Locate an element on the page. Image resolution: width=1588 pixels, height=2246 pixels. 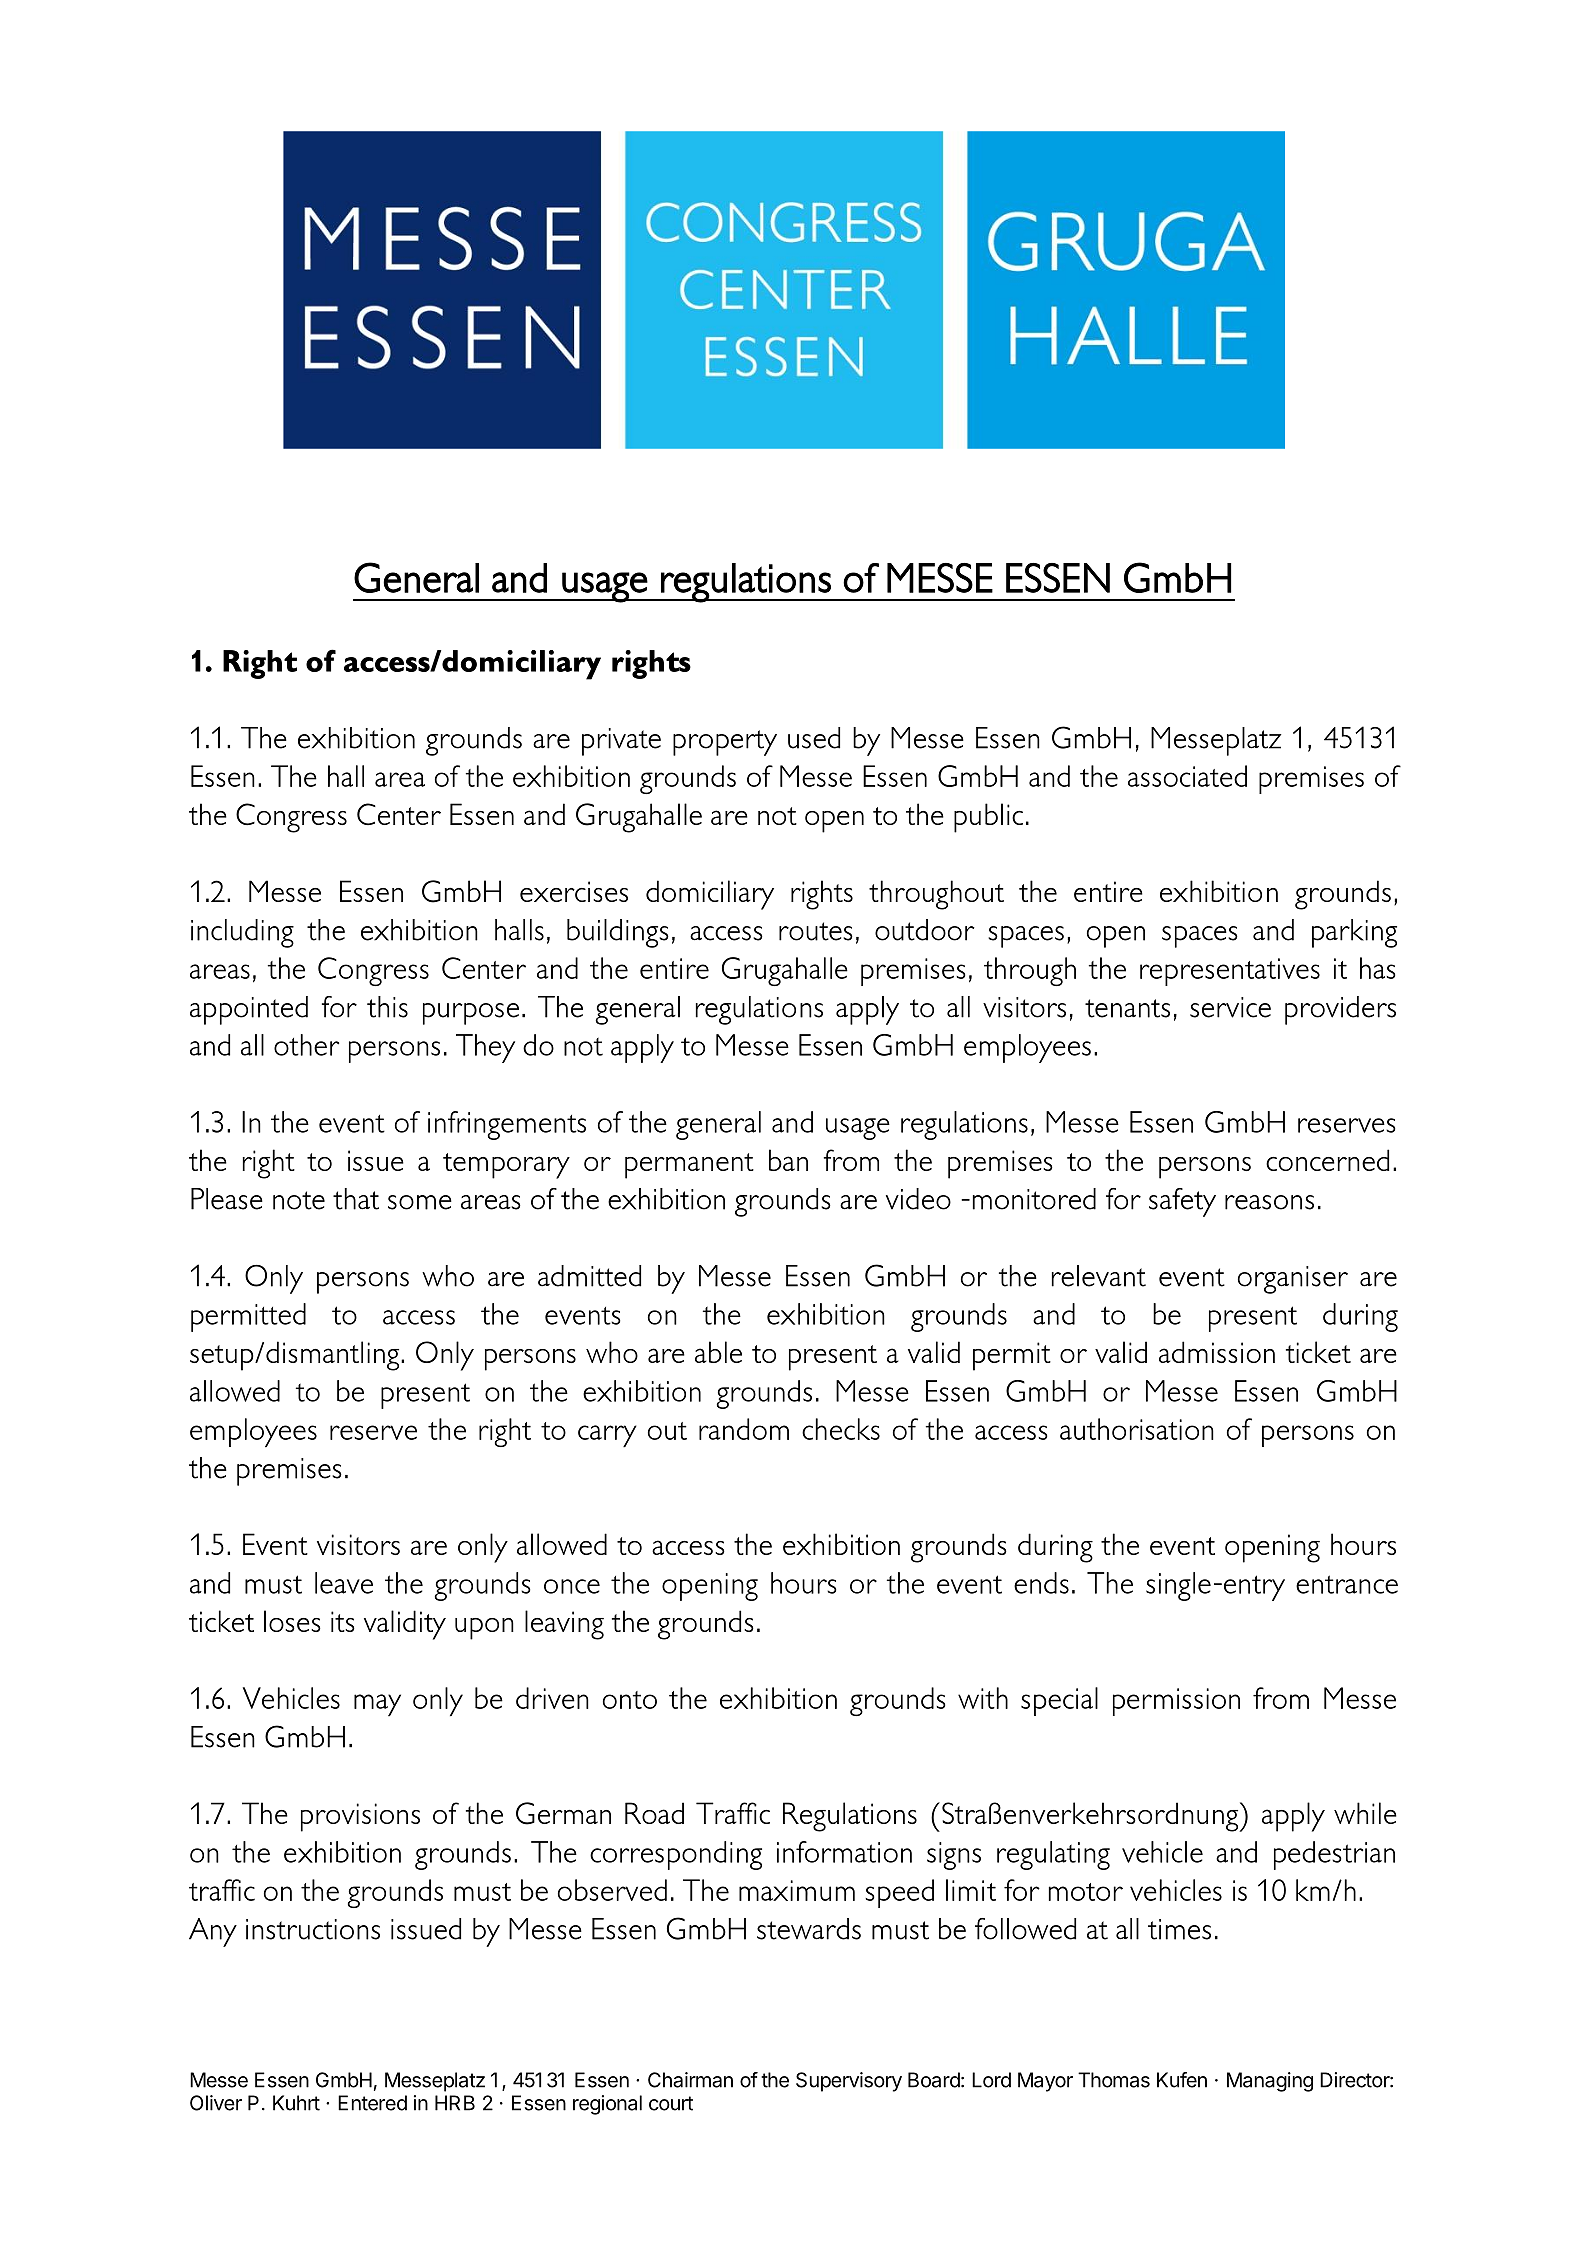
permission is located at coordinates (1176, 1702).
